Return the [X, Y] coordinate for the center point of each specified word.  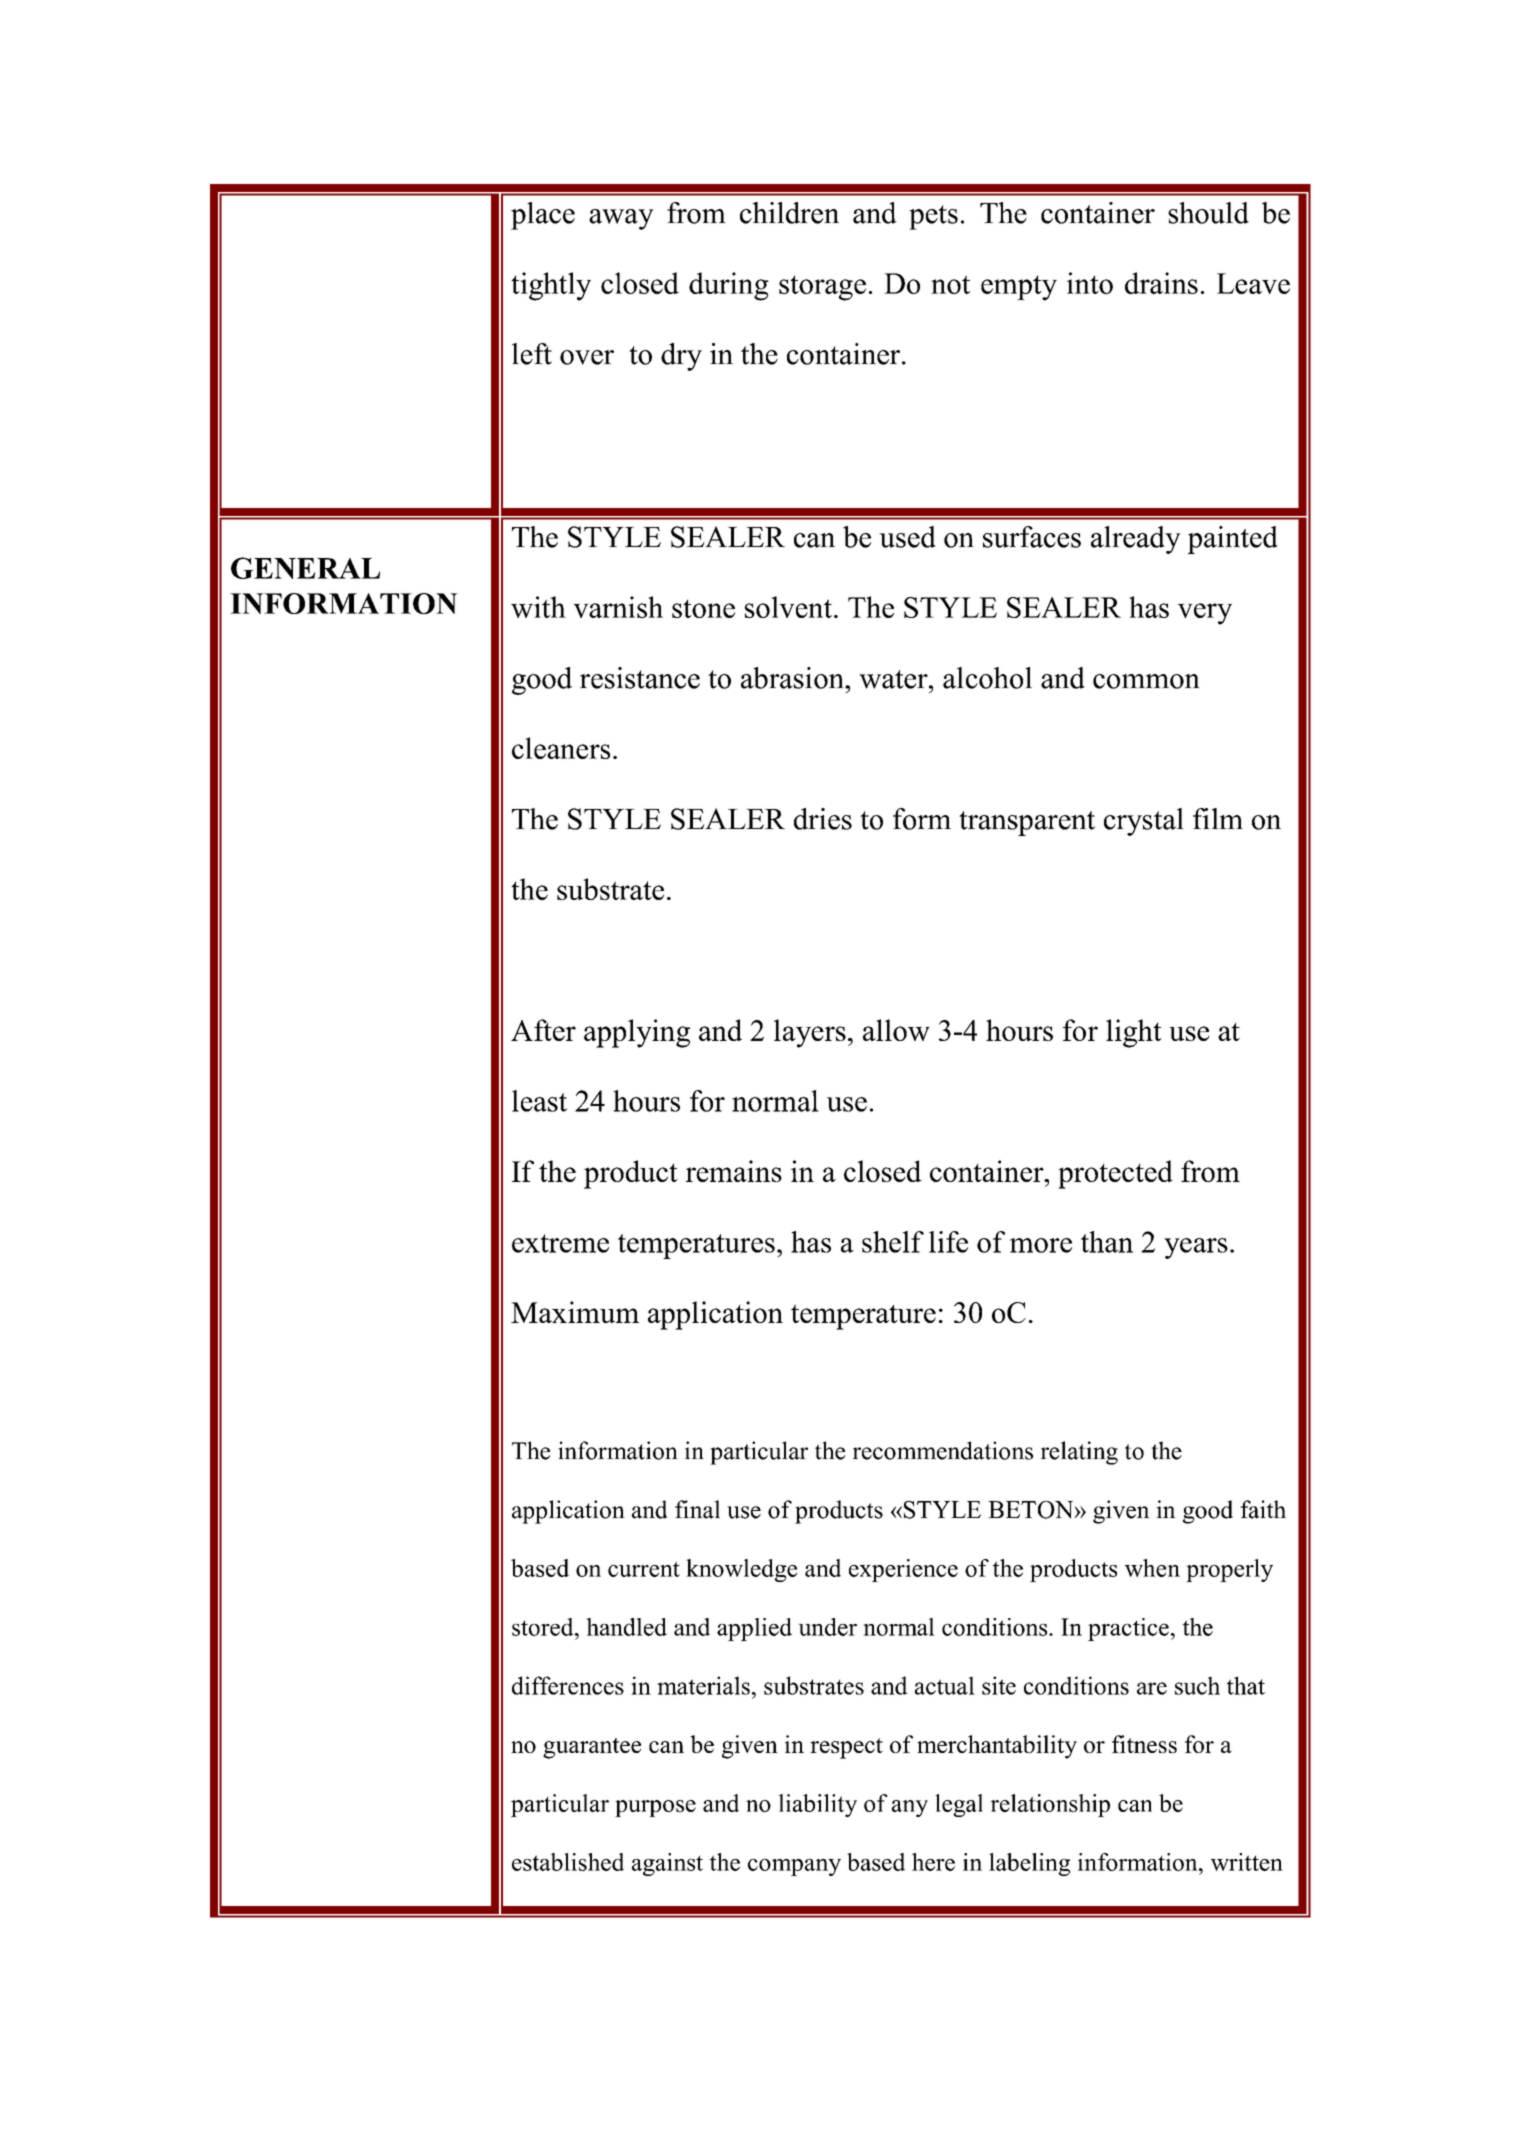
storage [822, 288]
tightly [551, 286]
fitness [1144, 1744]
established [568, 1862]
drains [1161, 283]
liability [817, 1805]
